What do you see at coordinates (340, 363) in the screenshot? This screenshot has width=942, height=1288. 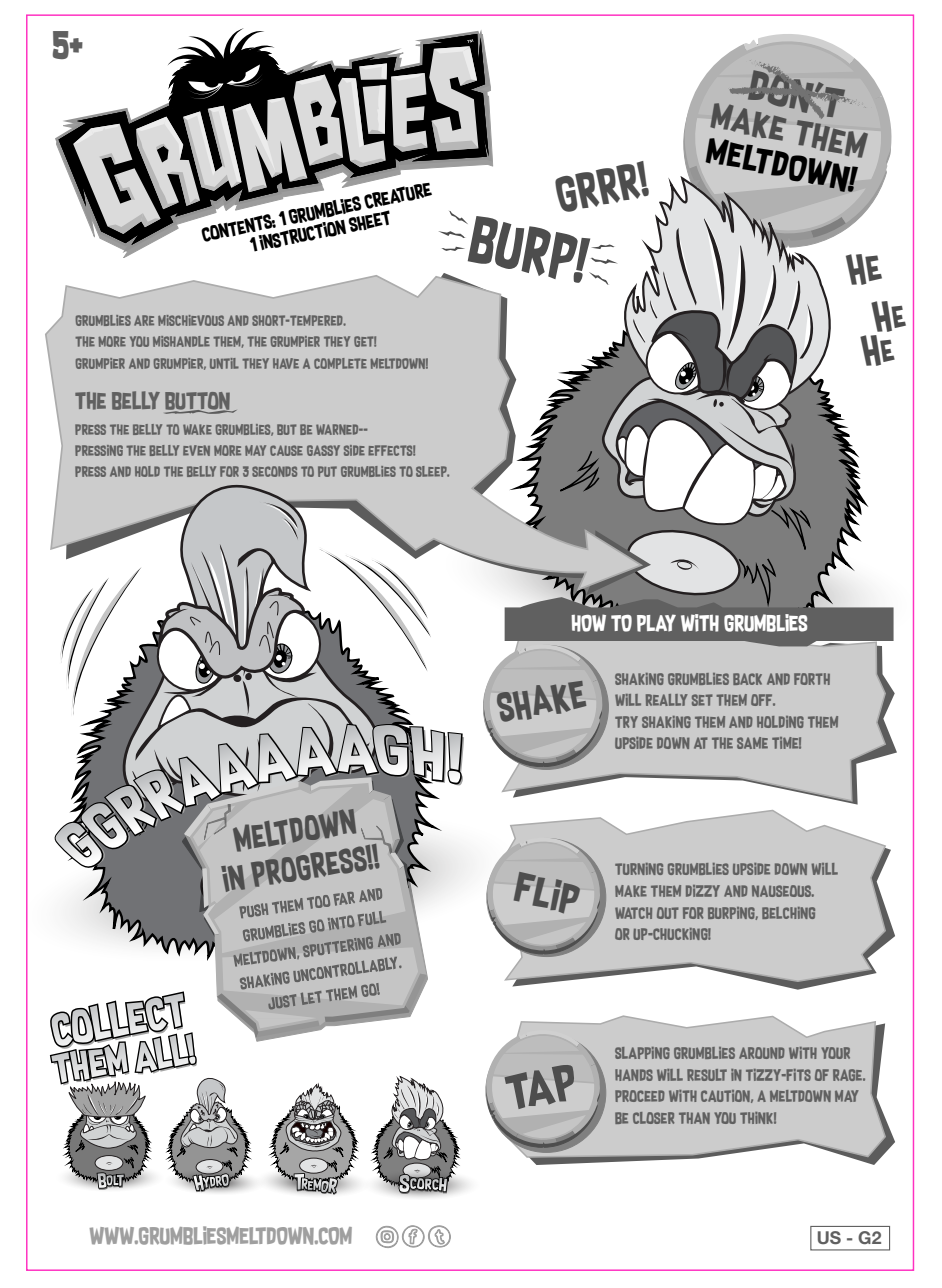 I see `complete` at bounding box center [340, 363].
